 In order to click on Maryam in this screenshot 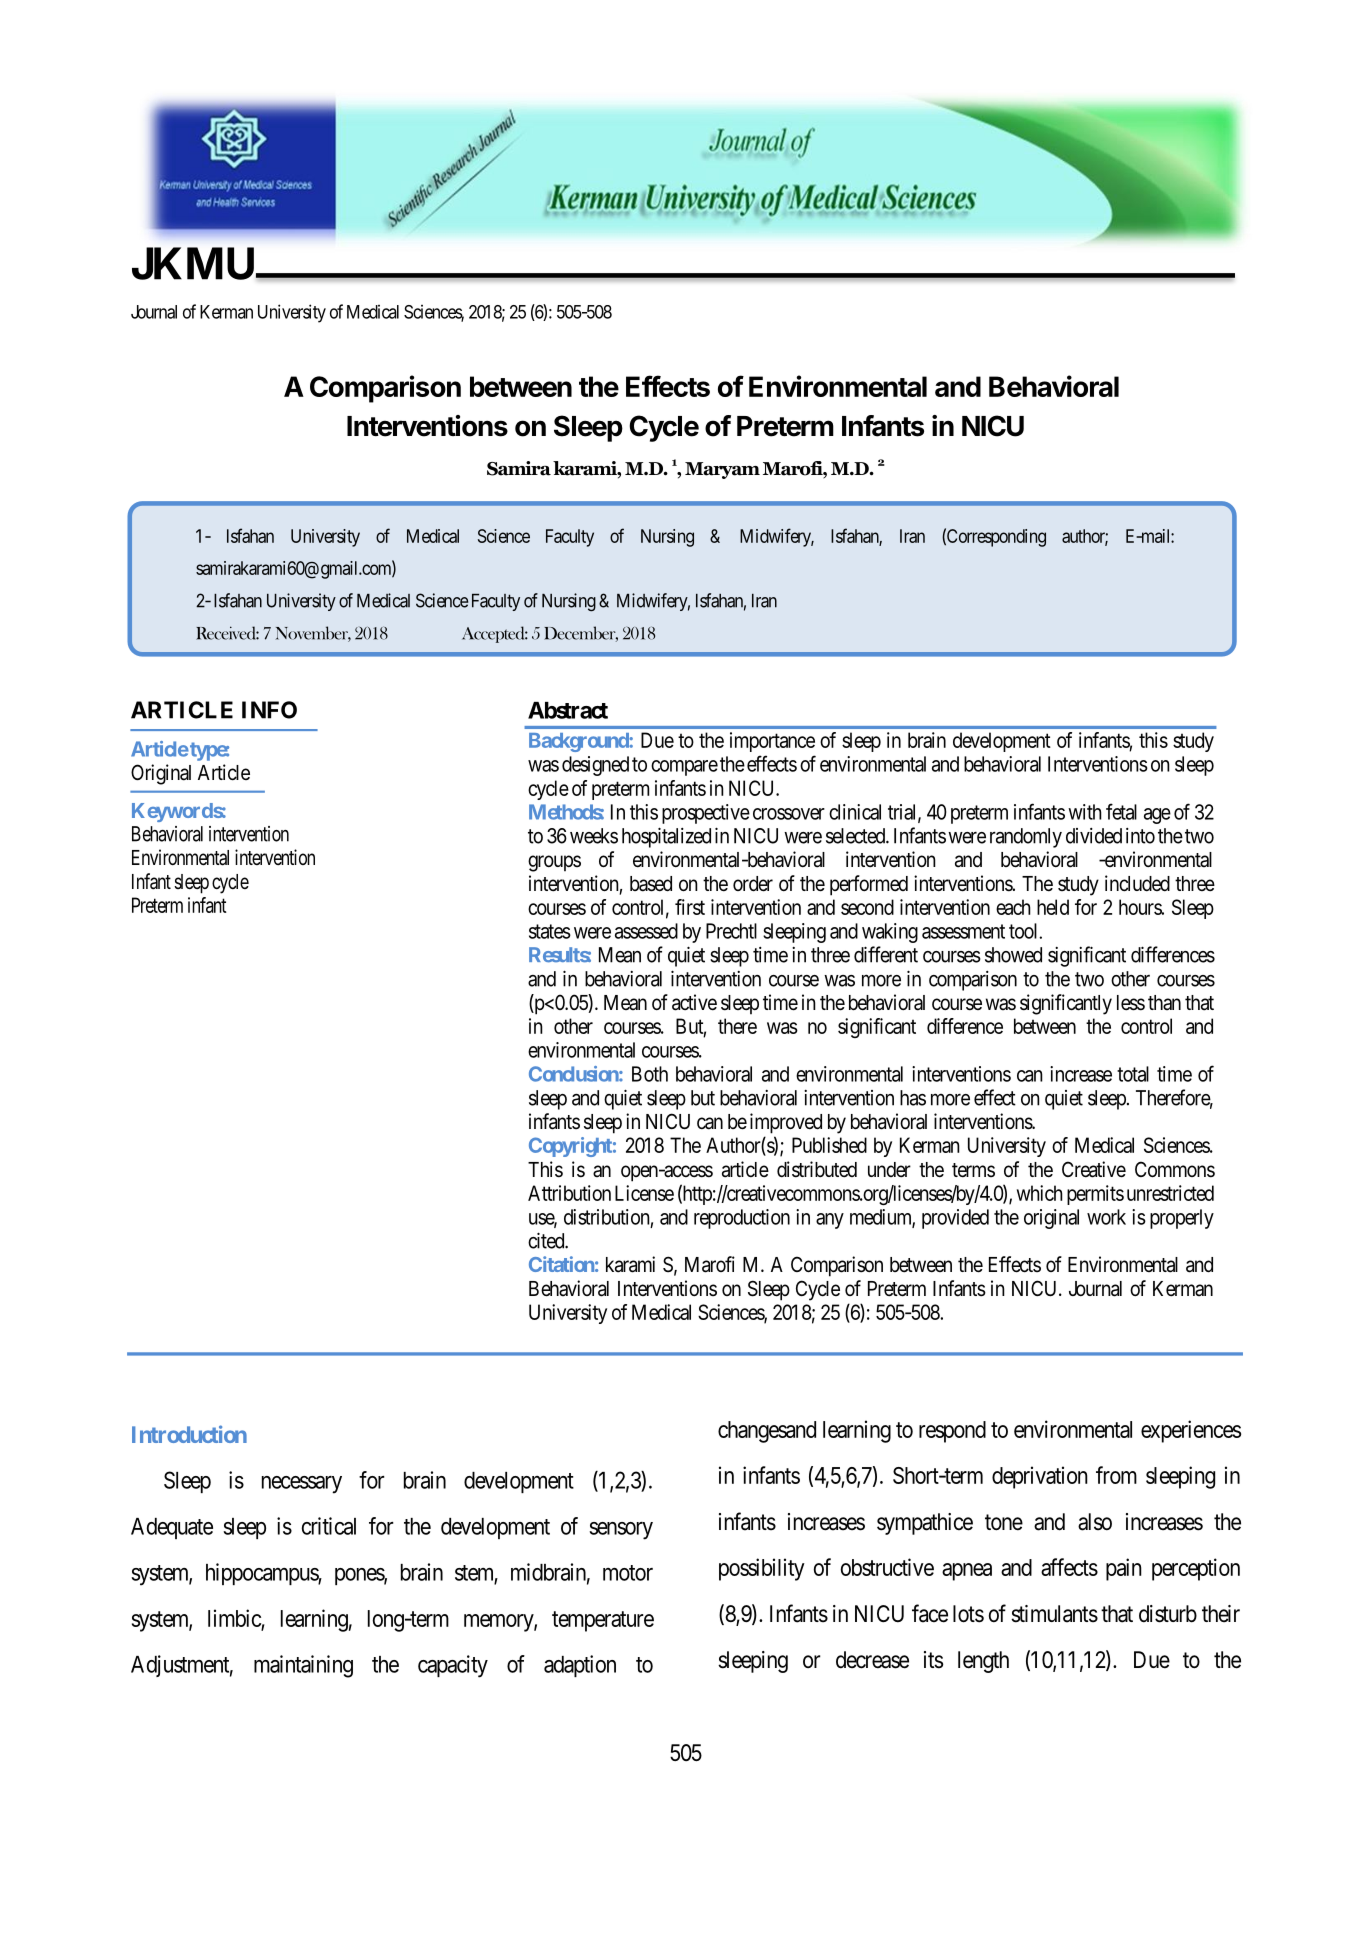, I will do `click(722, 470)`.
